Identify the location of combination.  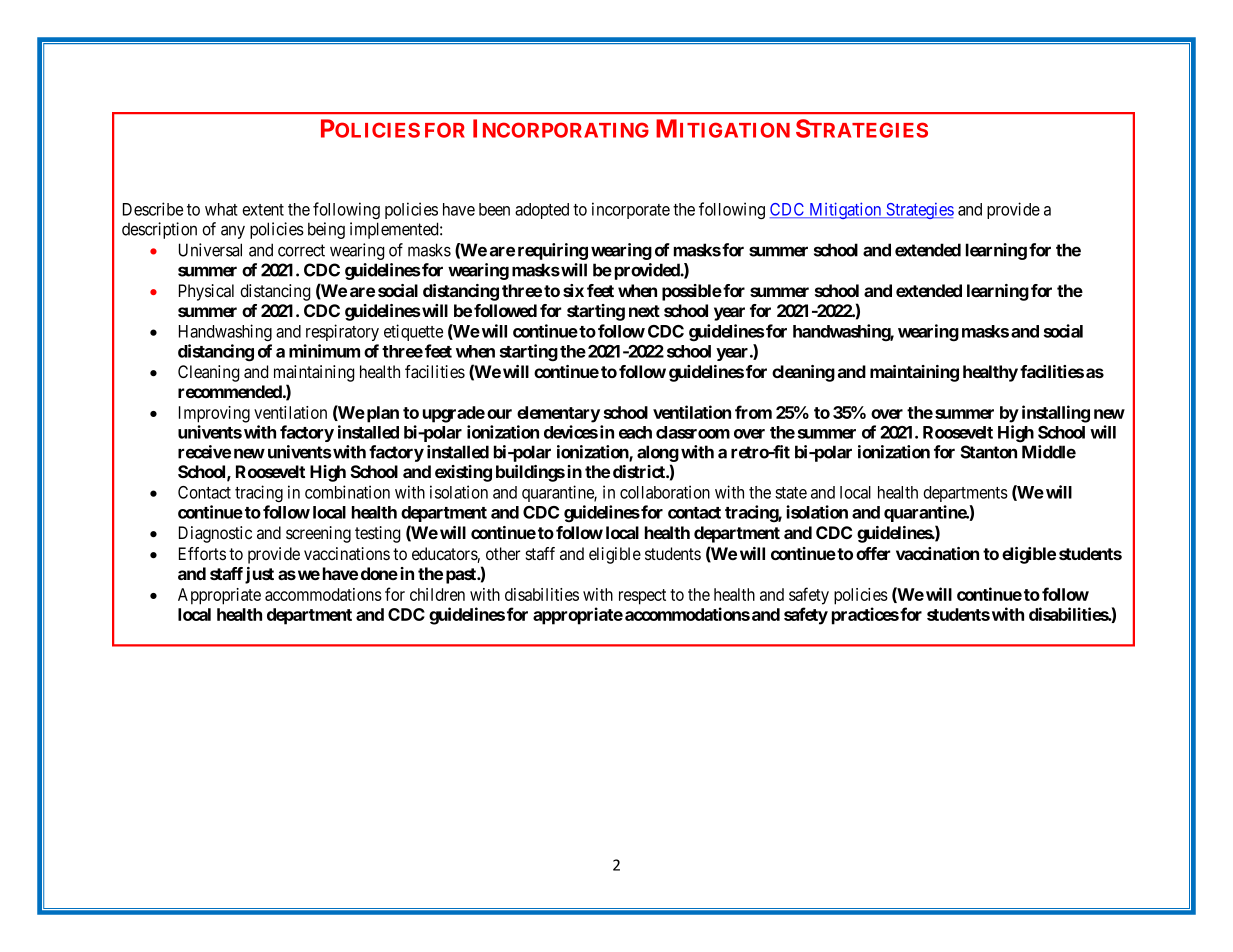
(347, 492).
